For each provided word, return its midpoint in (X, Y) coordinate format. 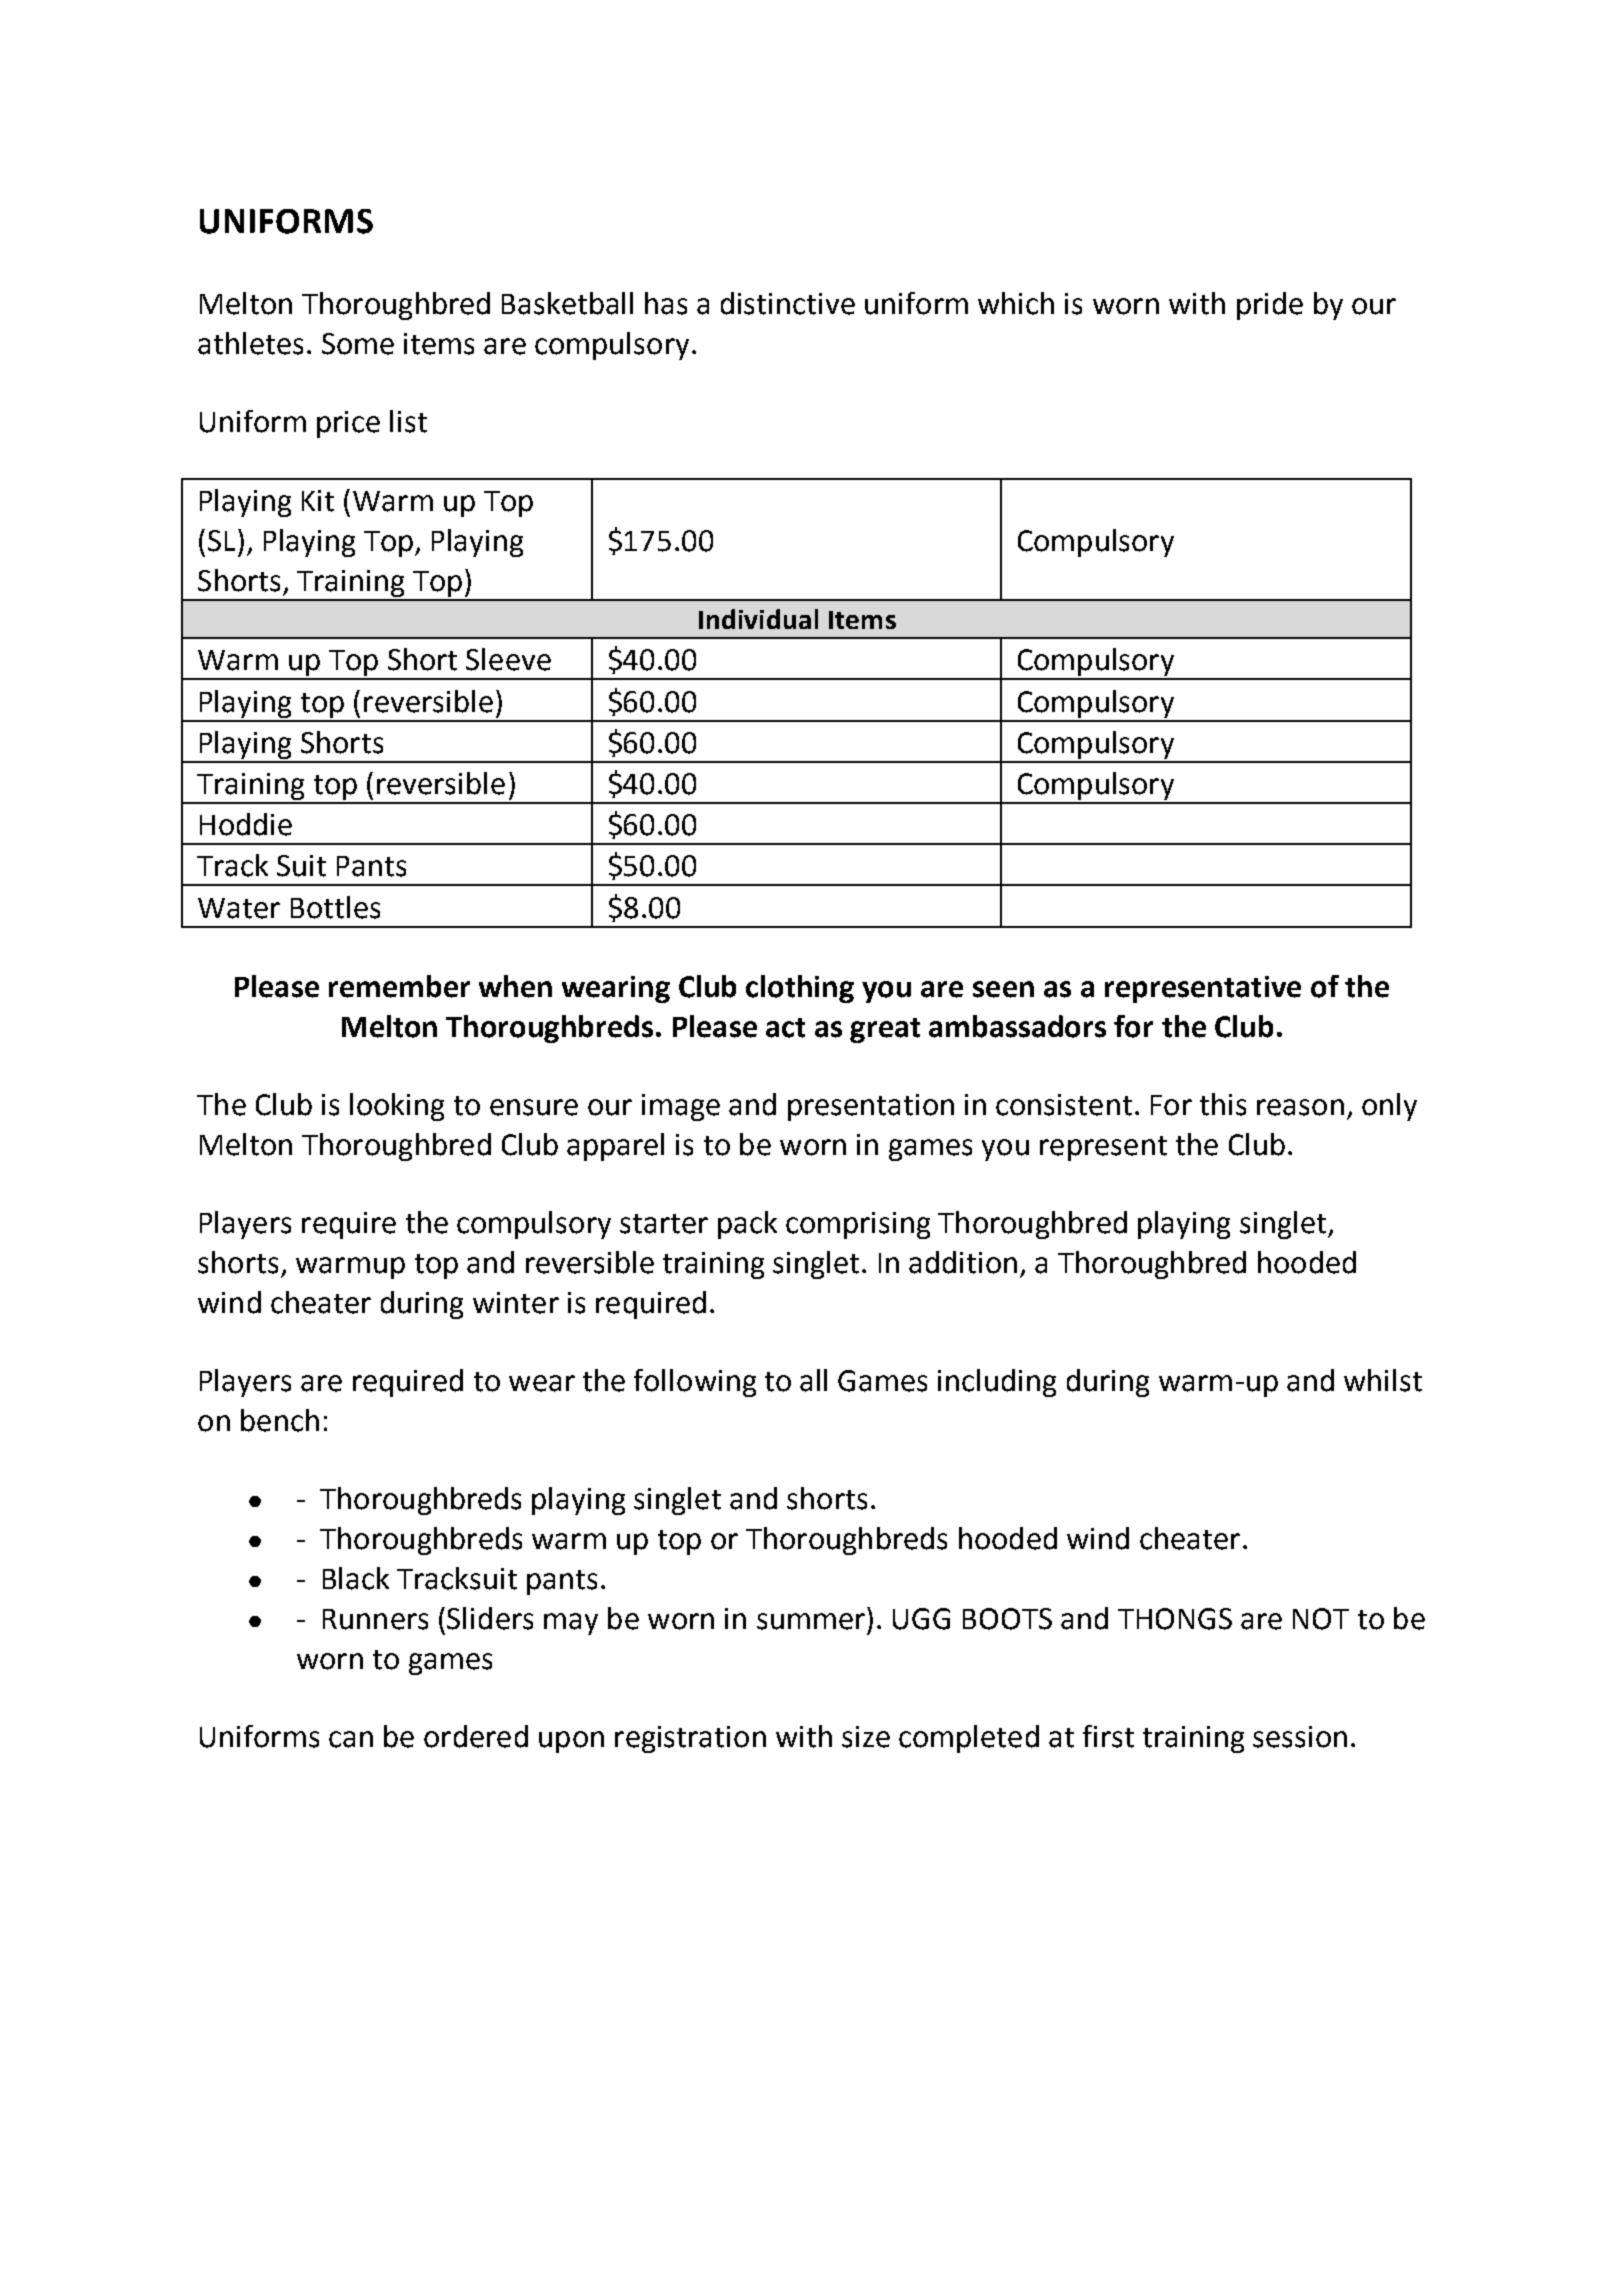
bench (280, 1420)
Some (358, 344)
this (1223, 1104)
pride (1270, 306)
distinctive (788, 303)
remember (399, 986)
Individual (758, 619)
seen (1003, 989)
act (785, 1028)
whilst (1383, 1380)
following (695, 1383)
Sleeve (508, 659)
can (351, 1739)
